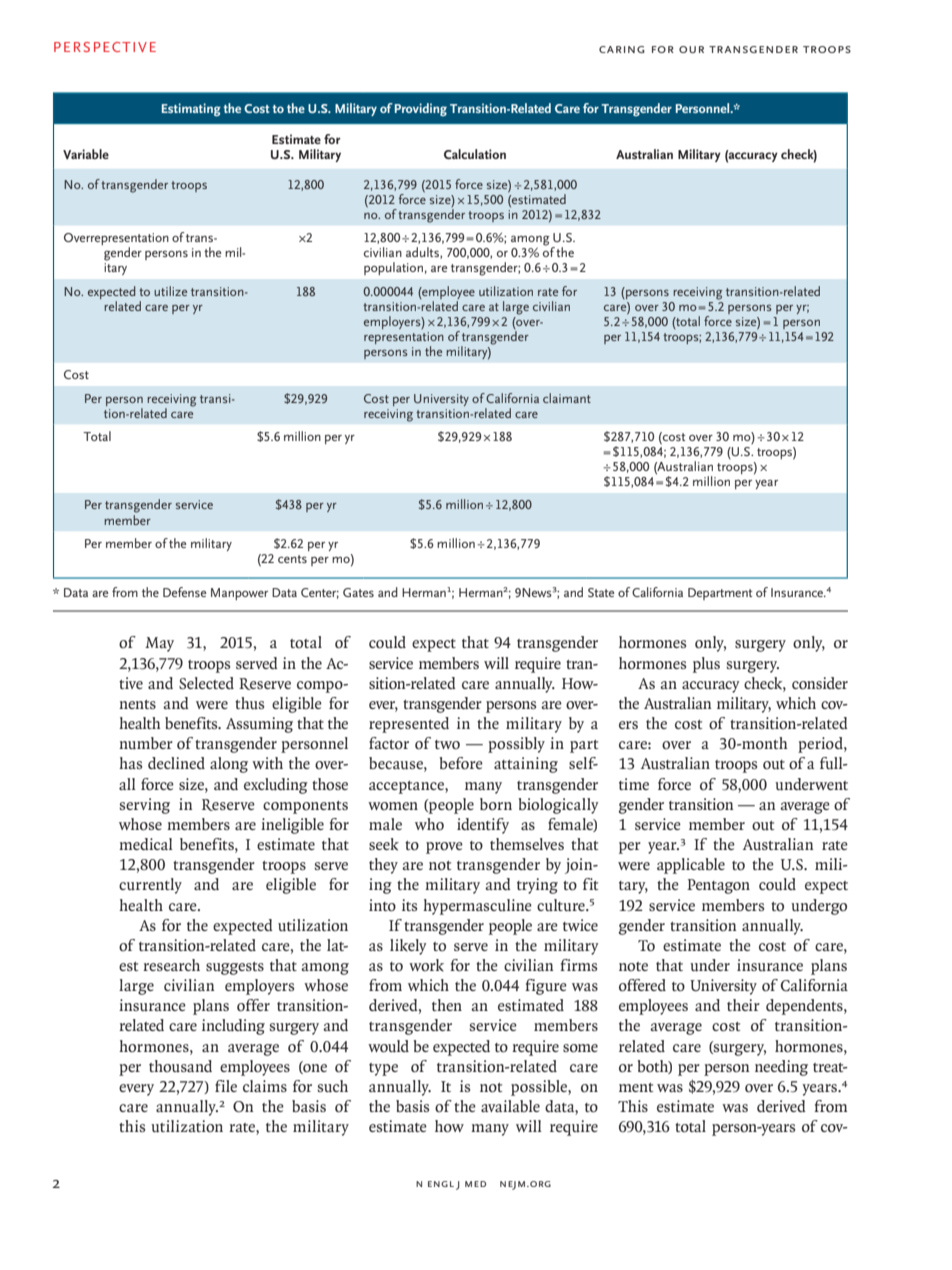 This screenshot has width=952, height=1270. Describe the element at coordinates (170, 291) in the screenshot. I see `utilize` at that location.
